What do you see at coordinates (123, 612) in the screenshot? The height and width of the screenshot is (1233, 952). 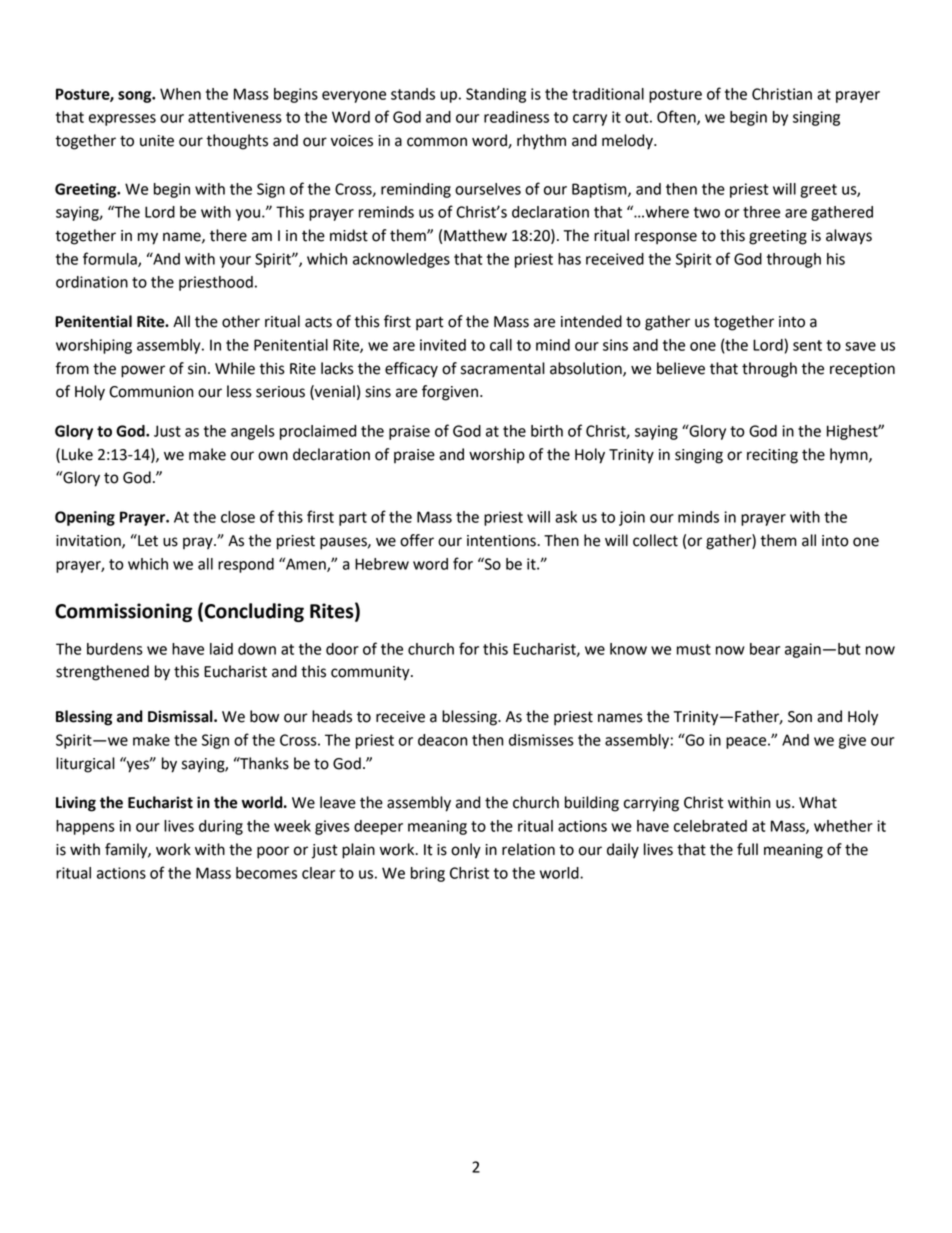 I see `Commissioning` at bounding box center [123, 612].
